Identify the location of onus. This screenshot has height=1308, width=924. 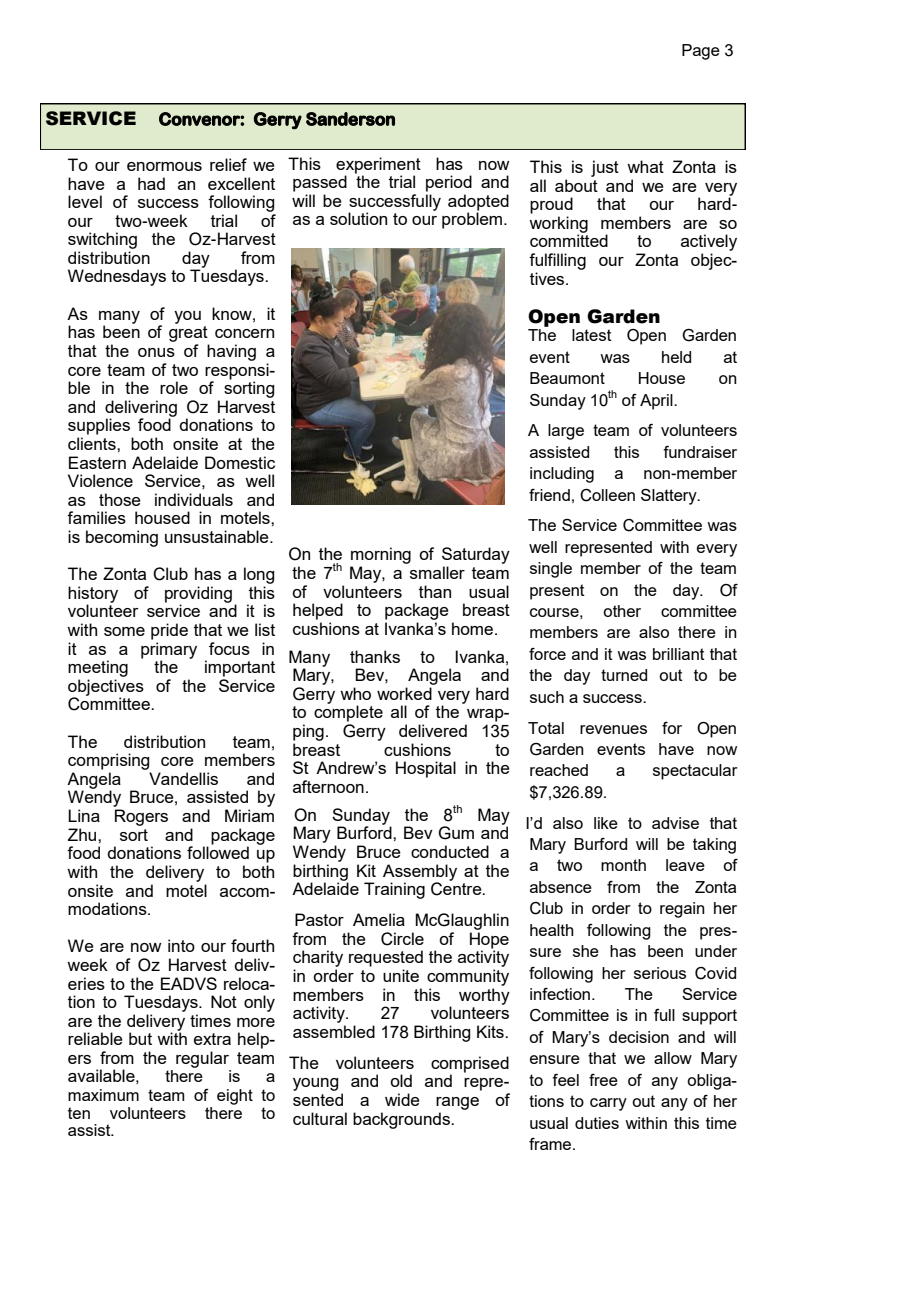
(156, 352).
